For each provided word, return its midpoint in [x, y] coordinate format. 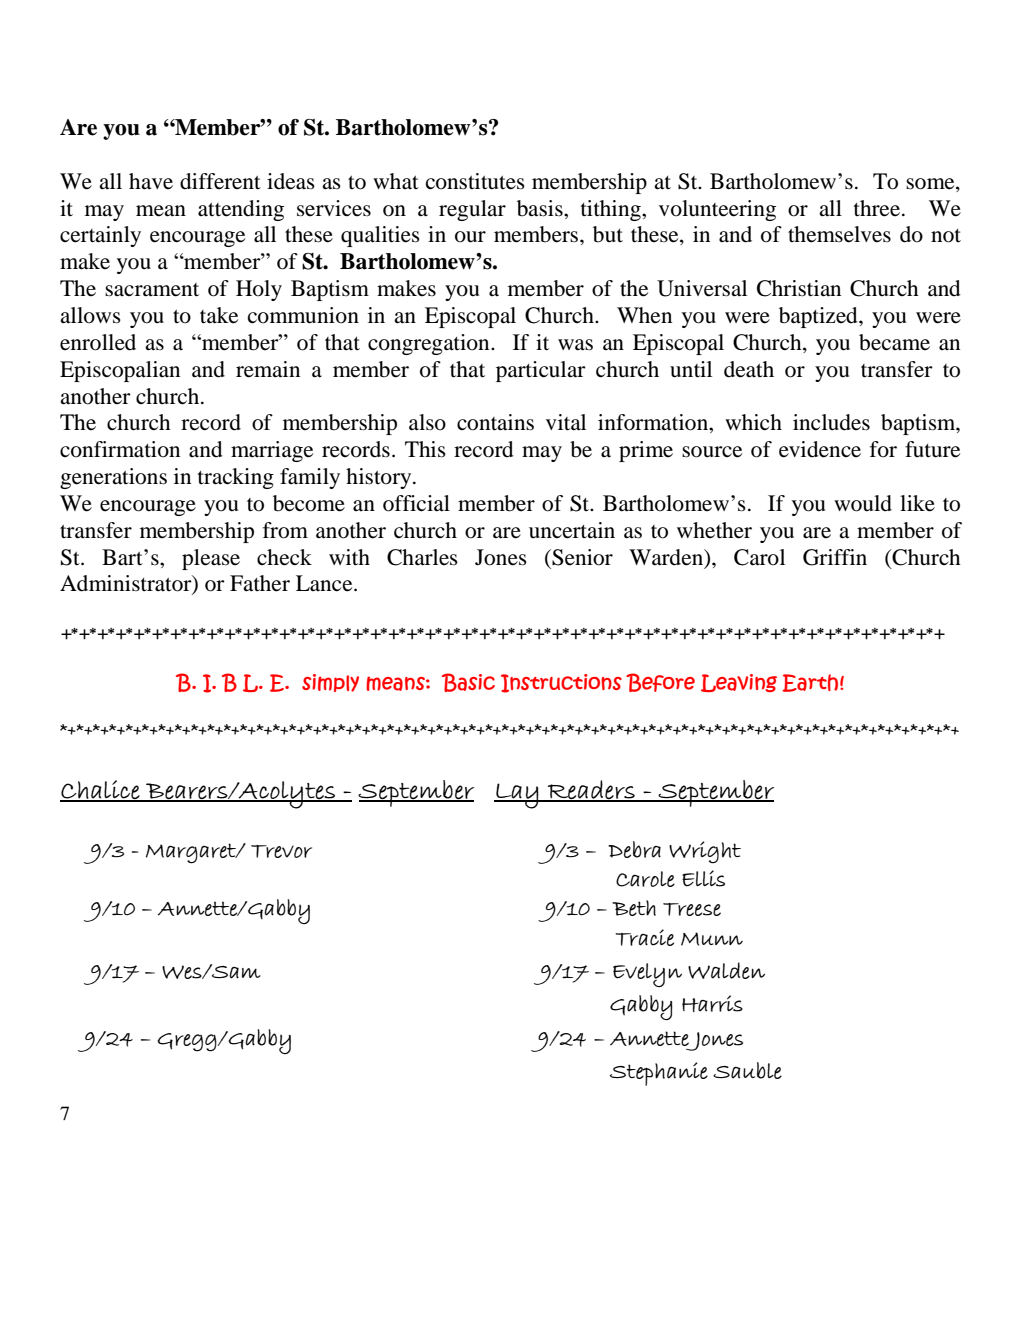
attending [241, 210]
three [877, 208]
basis [541, 208]
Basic [468, 682]
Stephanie [659, 1074]
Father [260, 583]
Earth [810, 683]
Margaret [192, 853]
